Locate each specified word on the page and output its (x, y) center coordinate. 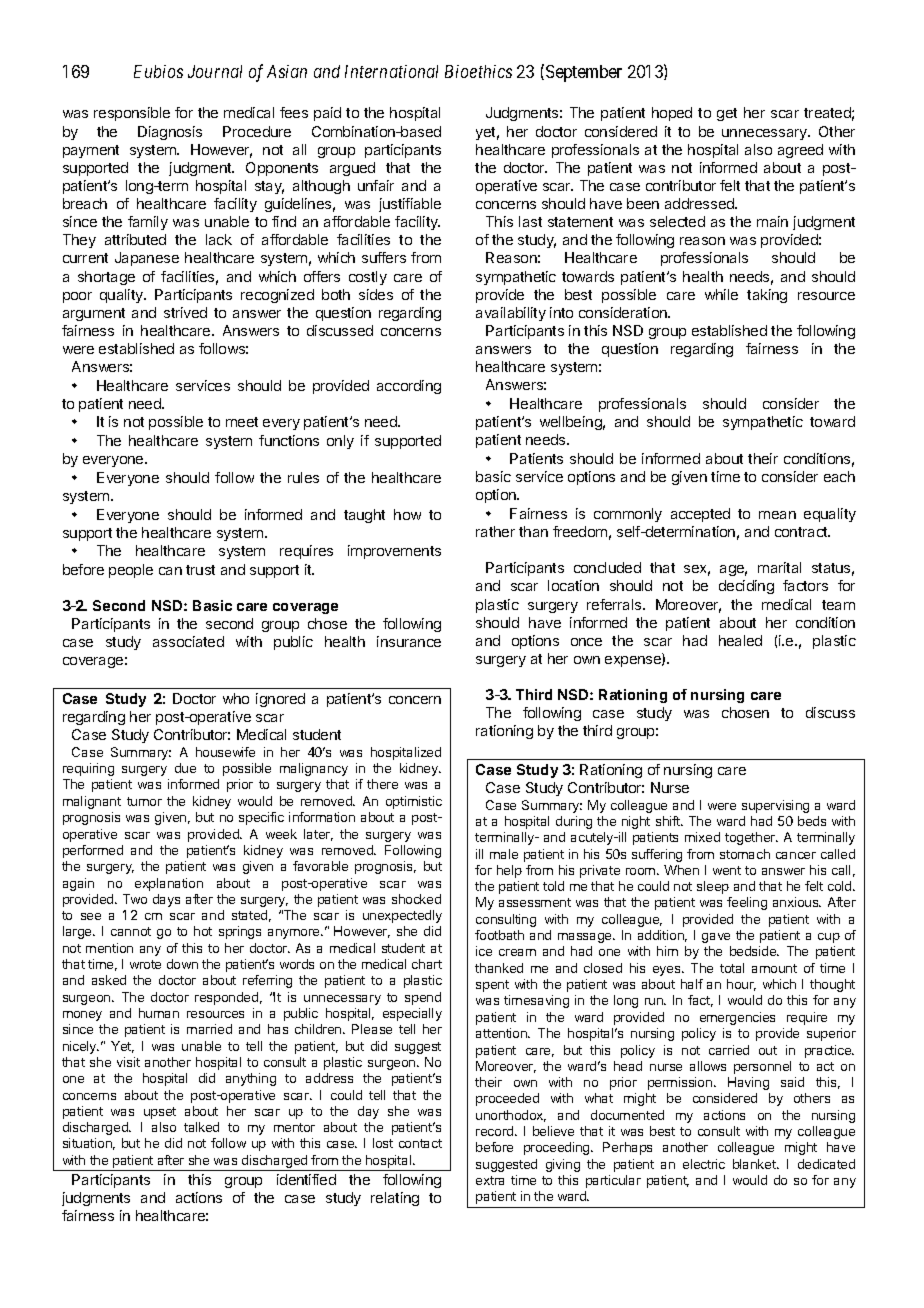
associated (188, 641)
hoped (672, 114)
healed (740, 640)
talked (201, 1127)
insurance (409, 641)
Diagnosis (170, 133)
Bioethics (478, 71)
